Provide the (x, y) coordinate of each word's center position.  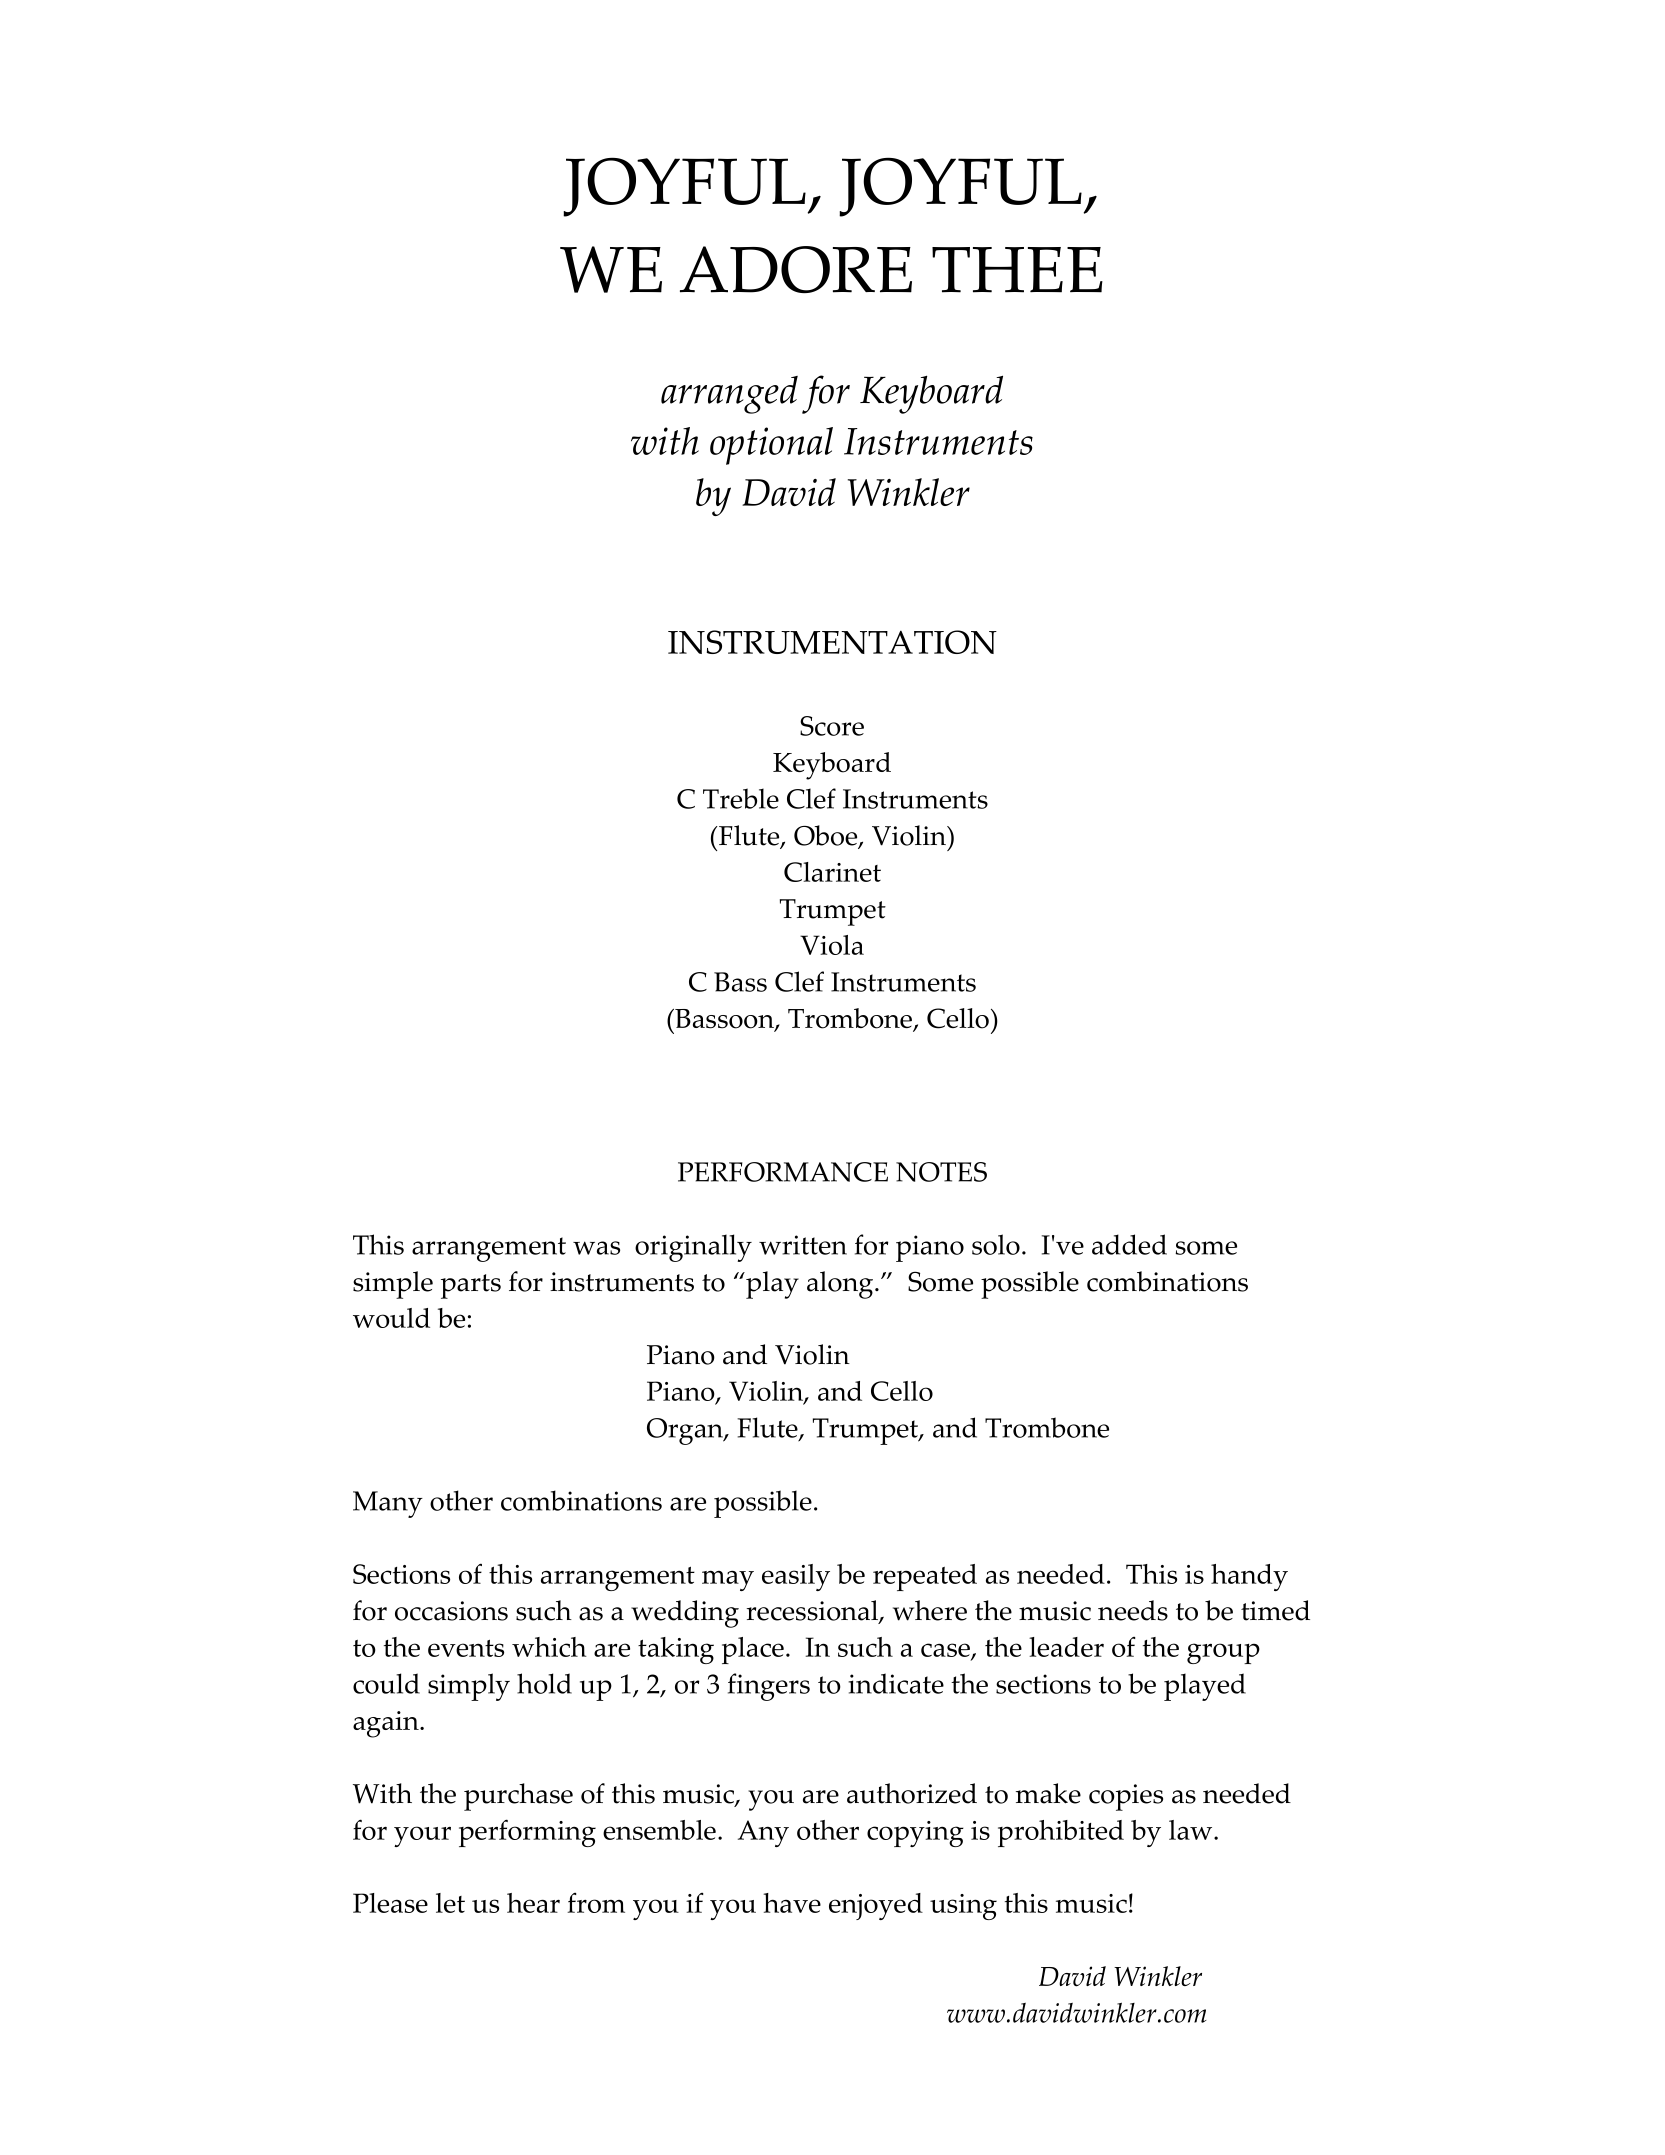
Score (832, 726)
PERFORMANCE (783, 1172)
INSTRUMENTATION (832, 642)
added (1129, 1244)
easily (796, 1577)
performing (527, 1833)
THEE (1017, 270)
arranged (729, 395)
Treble (741, 798)
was (596, 1248)
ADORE (796, 269)
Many (388, 1504)
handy (1249, 1577)
